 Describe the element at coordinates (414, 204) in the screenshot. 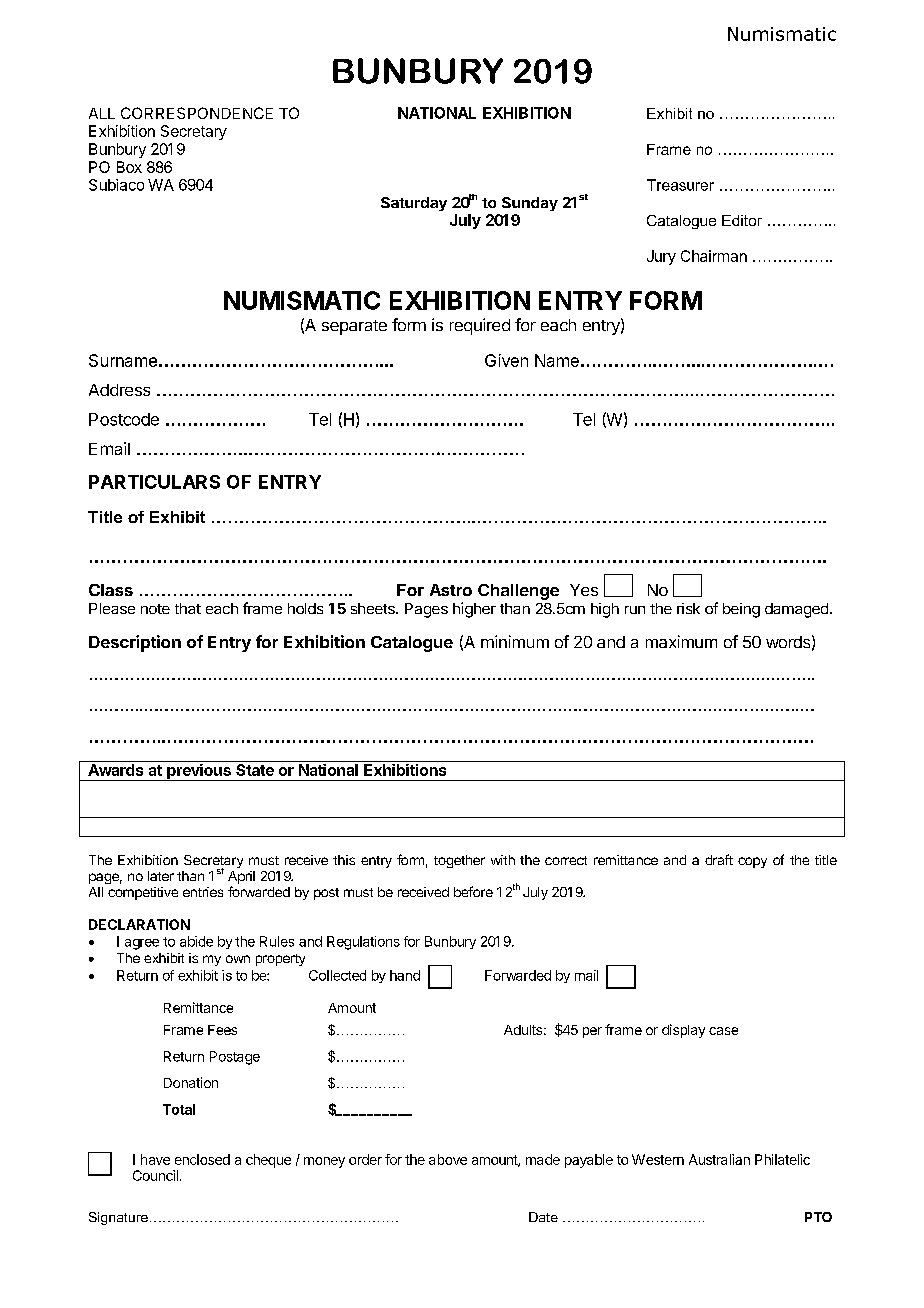

I see `Saturday` at that location.
